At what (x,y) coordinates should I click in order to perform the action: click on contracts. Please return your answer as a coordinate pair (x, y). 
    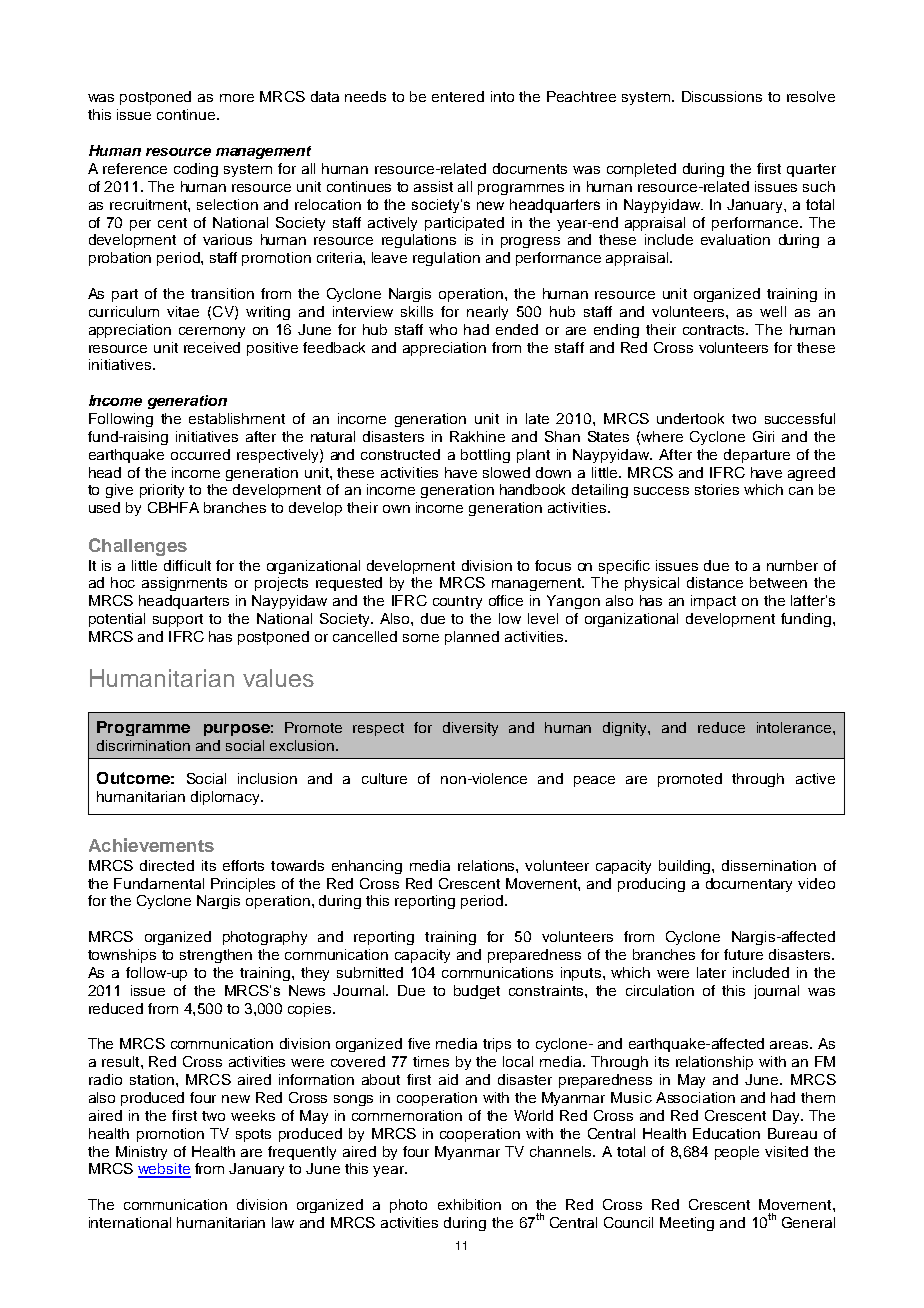
    Looking at the image, I should click on (715, 330).
